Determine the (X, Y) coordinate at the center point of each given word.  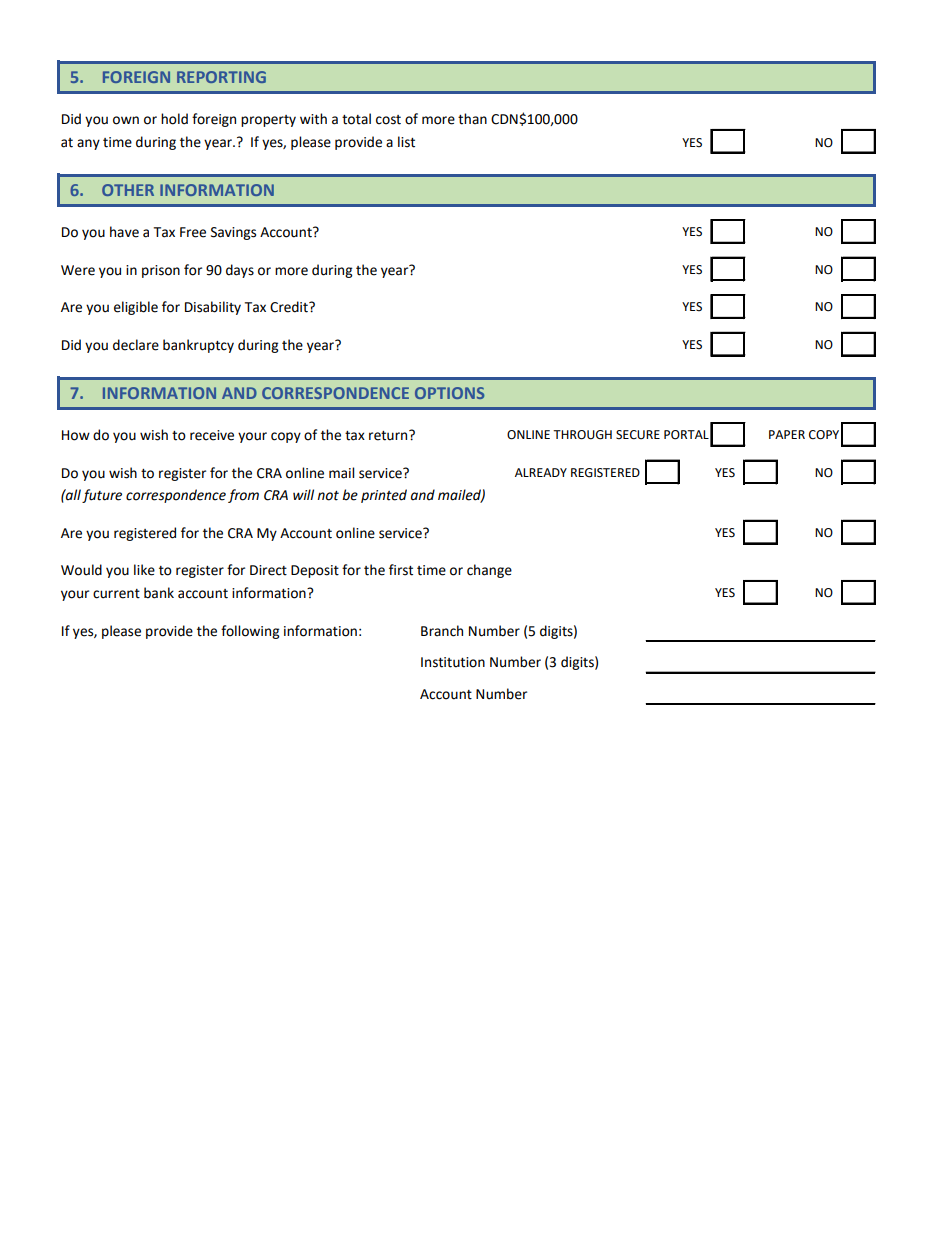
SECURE (638, 435)
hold (174, 119)
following (250, 632)
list (406, 142)
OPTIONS (449, 393)
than (472, 119)
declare (136, 345)
